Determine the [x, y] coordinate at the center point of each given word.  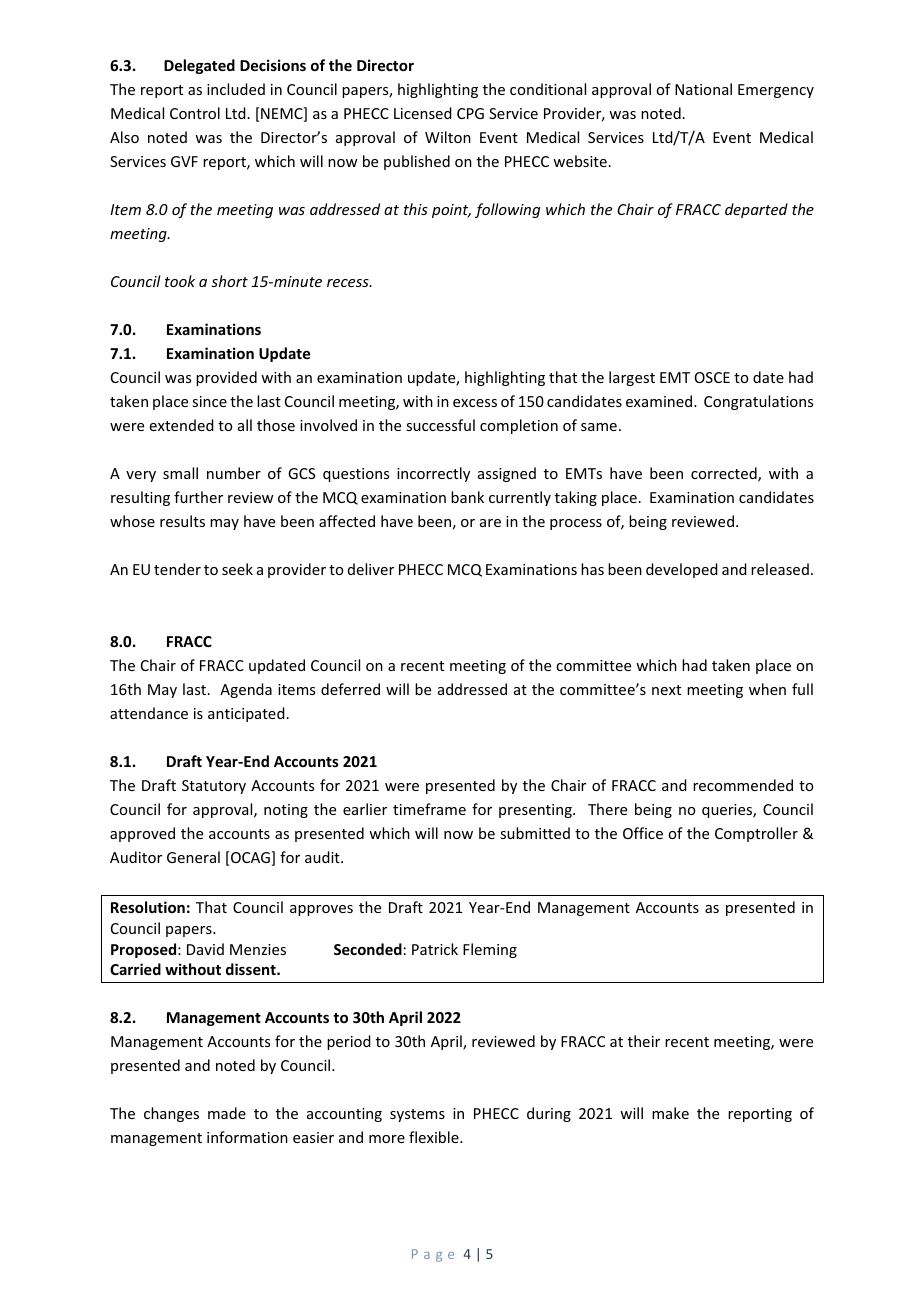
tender [177, 569]
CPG [470, 113]
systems [417, 1115]
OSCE [712, 377]
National [703, 89]
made [227, 1113]
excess [475, 403]
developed [682, 570]
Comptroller [756, 834]
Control [195, 113]
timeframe [429, 809]
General [193, 857]
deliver [371, 569]
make [670, 1113]
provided [226, 378]
